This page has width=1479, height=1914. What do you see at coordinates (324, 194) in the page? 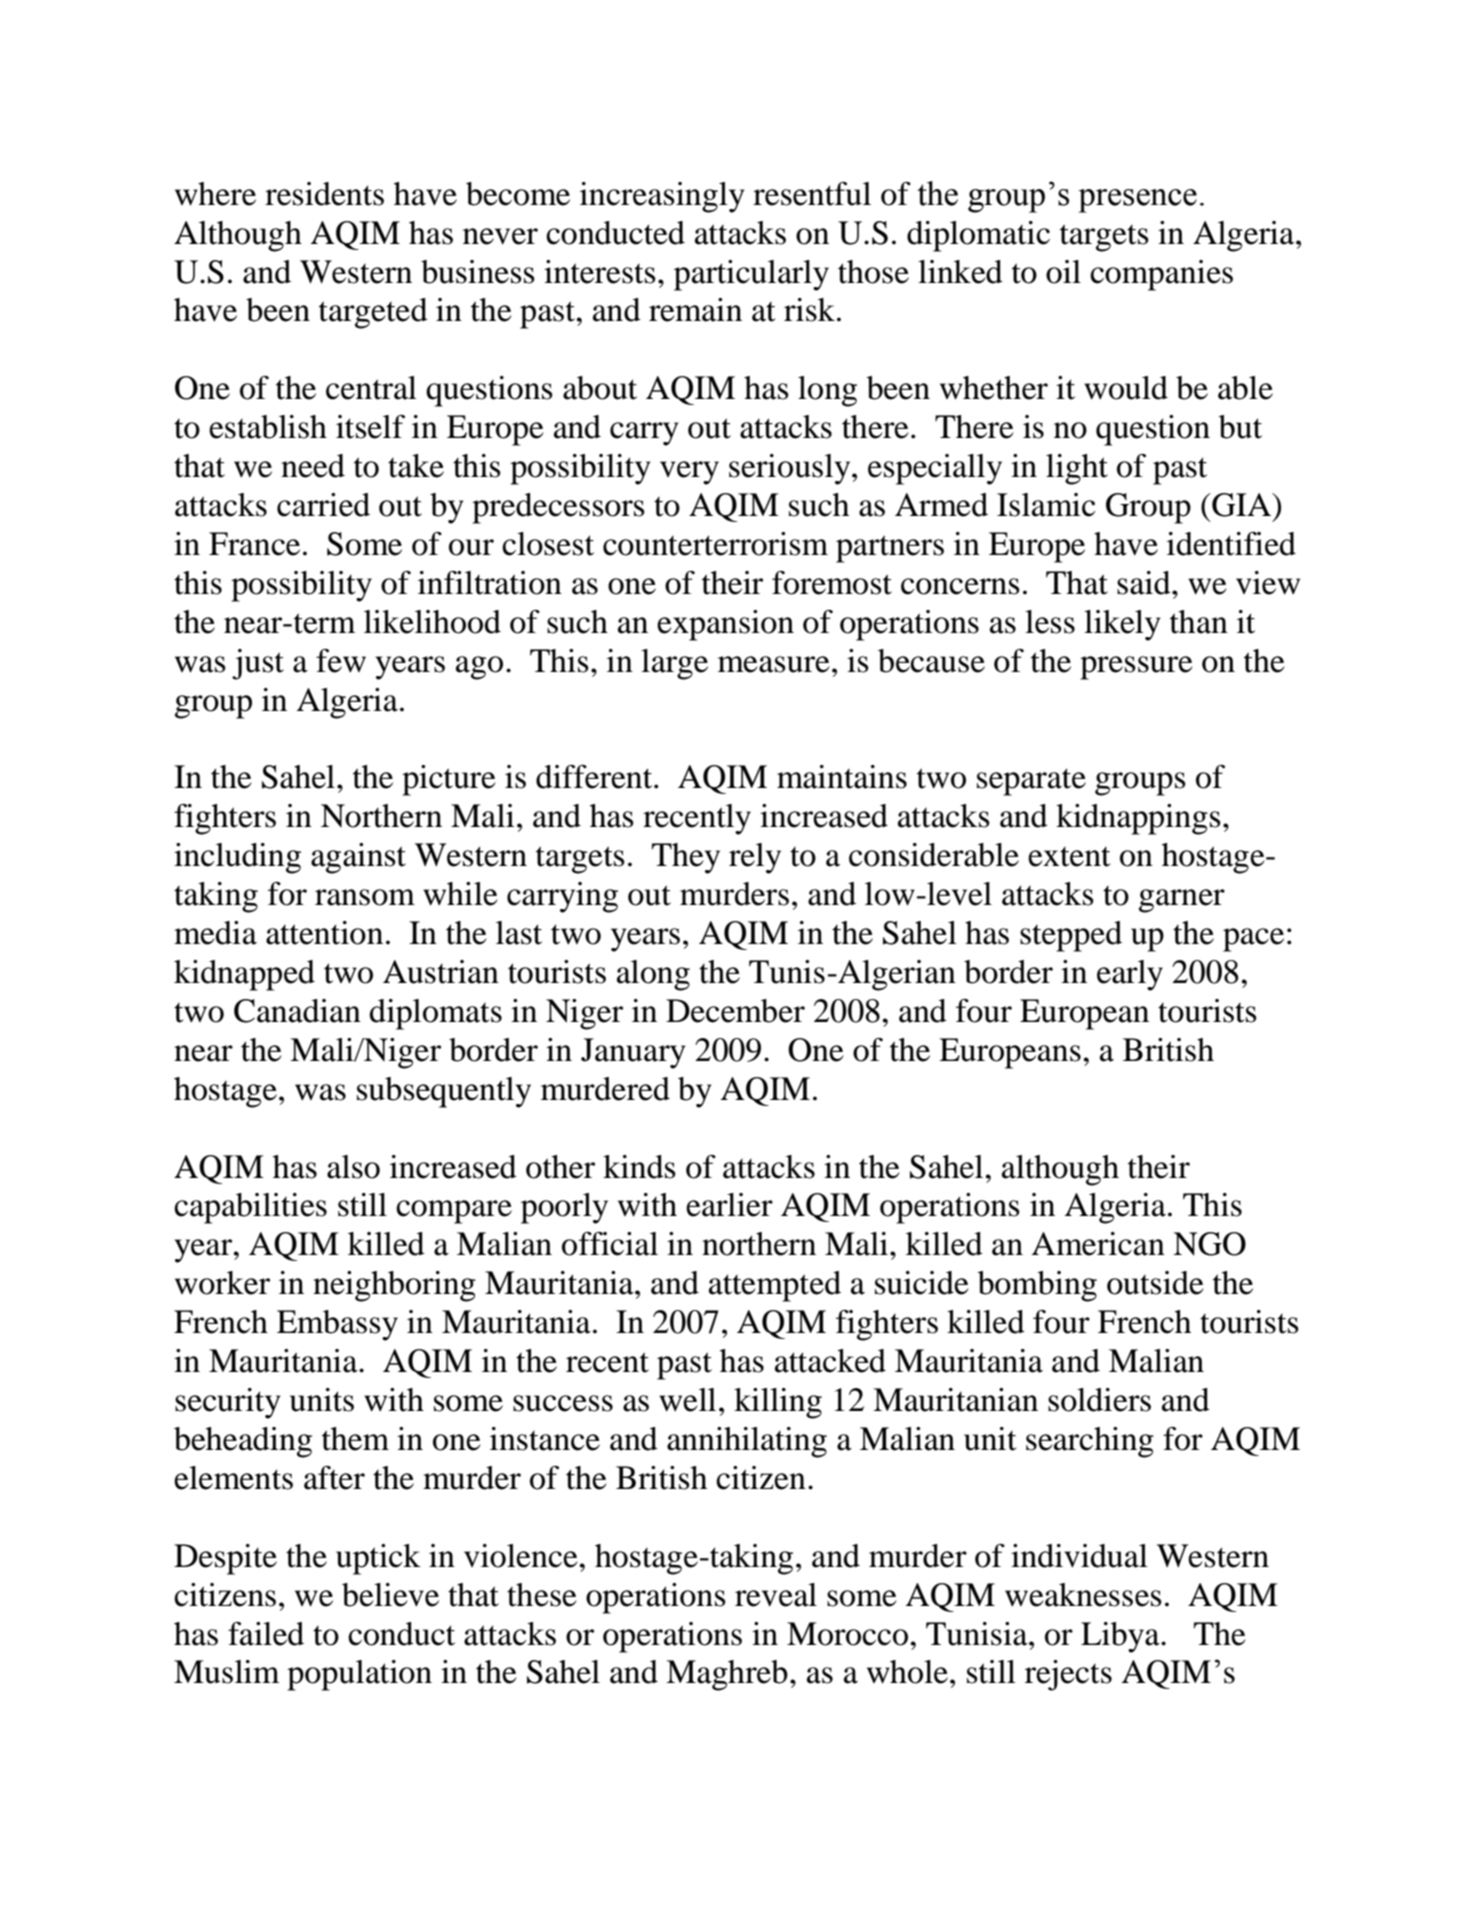
I see `residents` at bounding box center [324, 194].
